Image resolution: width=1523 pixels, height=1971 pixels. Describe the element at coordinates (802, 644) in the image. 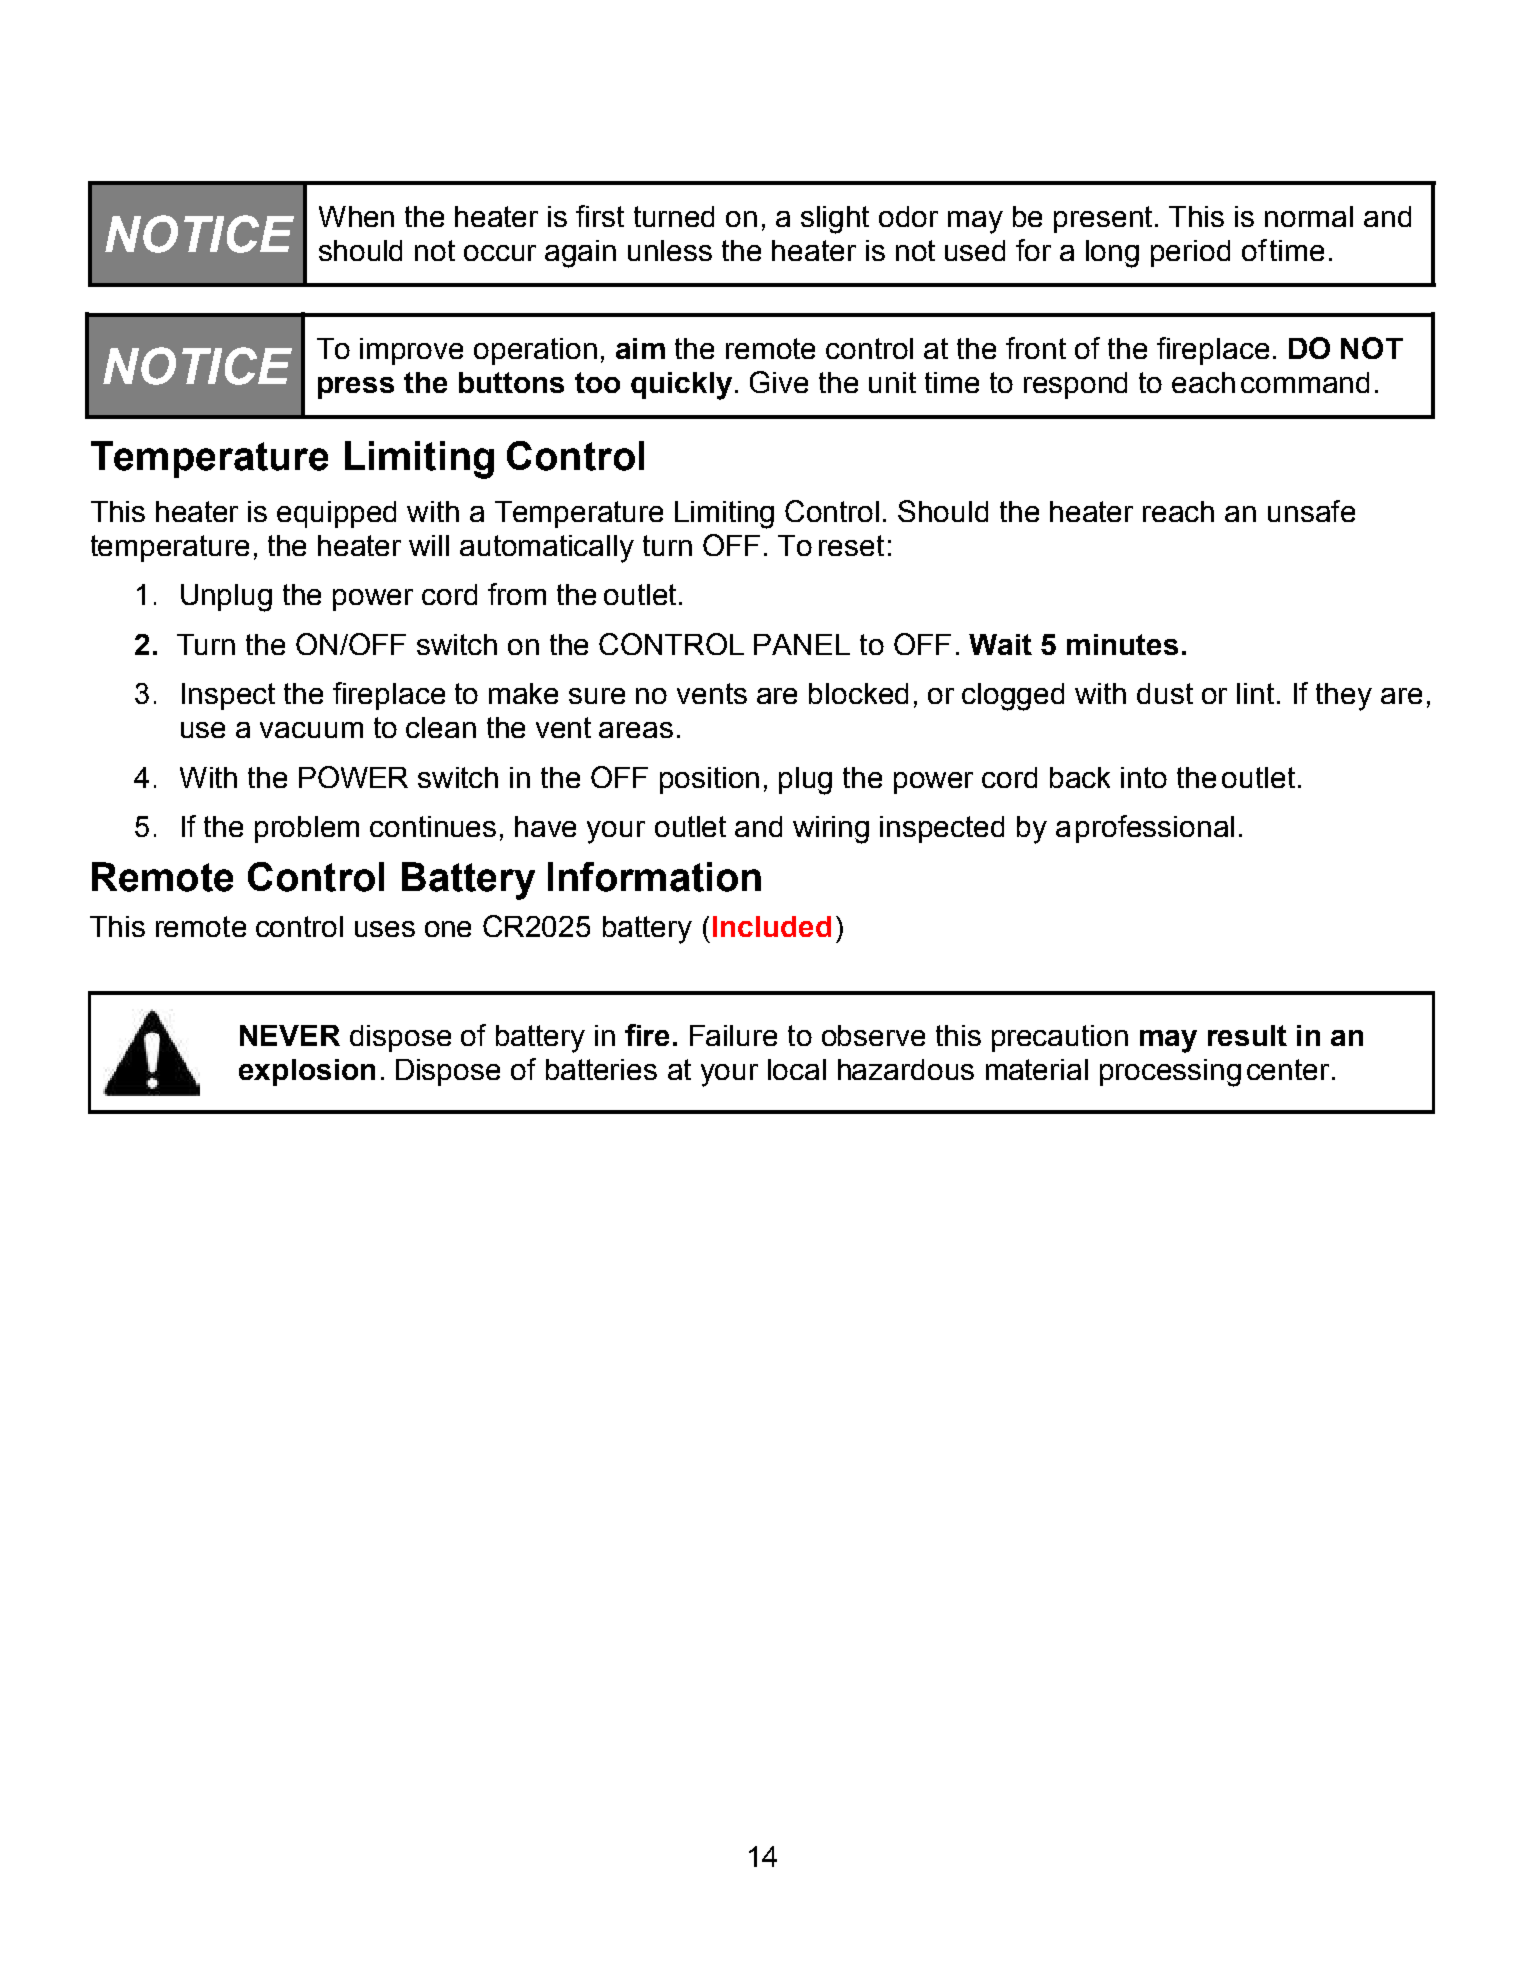

I see `PANEL` at that location.
